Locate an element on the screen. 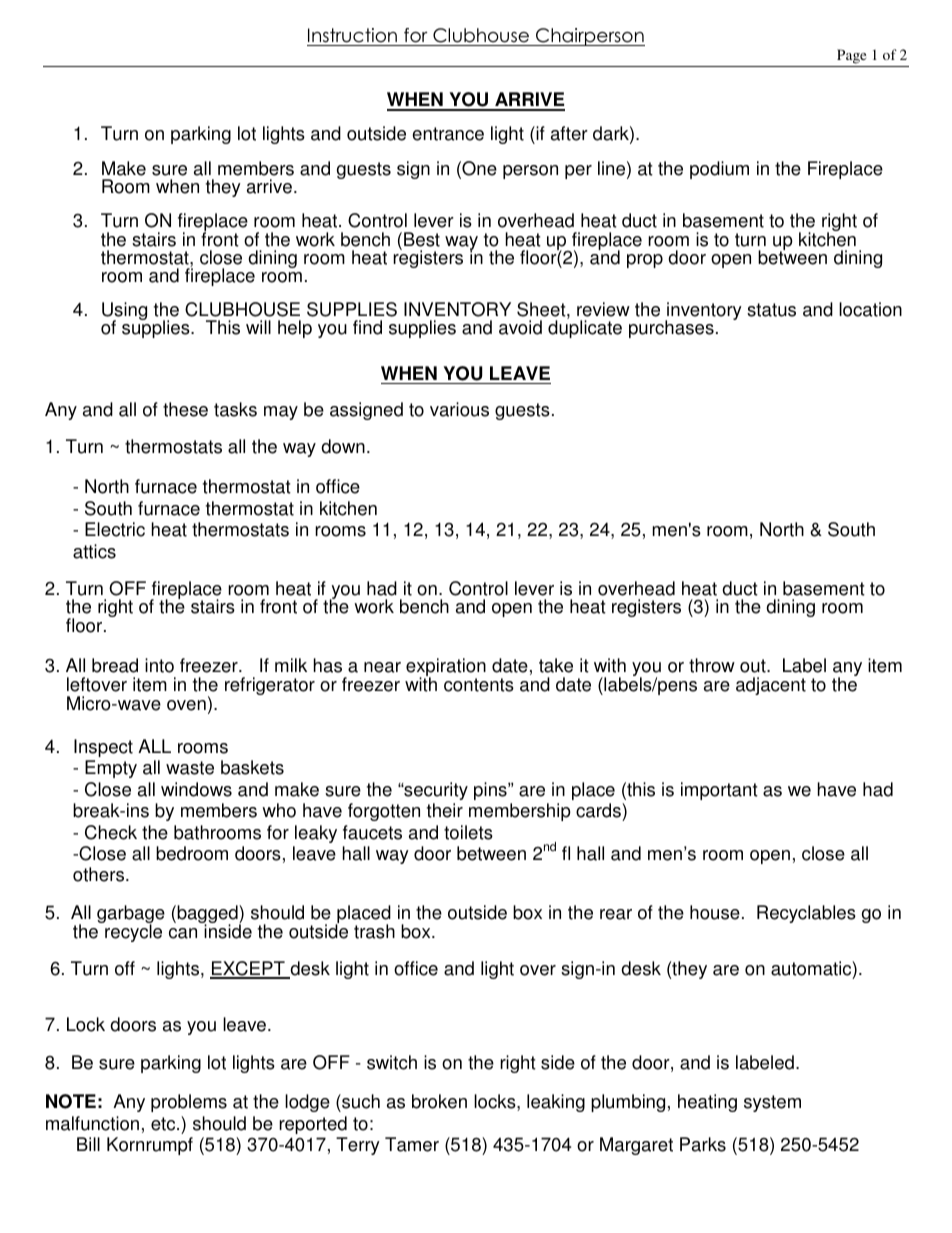 The height and width of the screenshot is (1233, 952). broken is located at coordinates (439, 1101).
